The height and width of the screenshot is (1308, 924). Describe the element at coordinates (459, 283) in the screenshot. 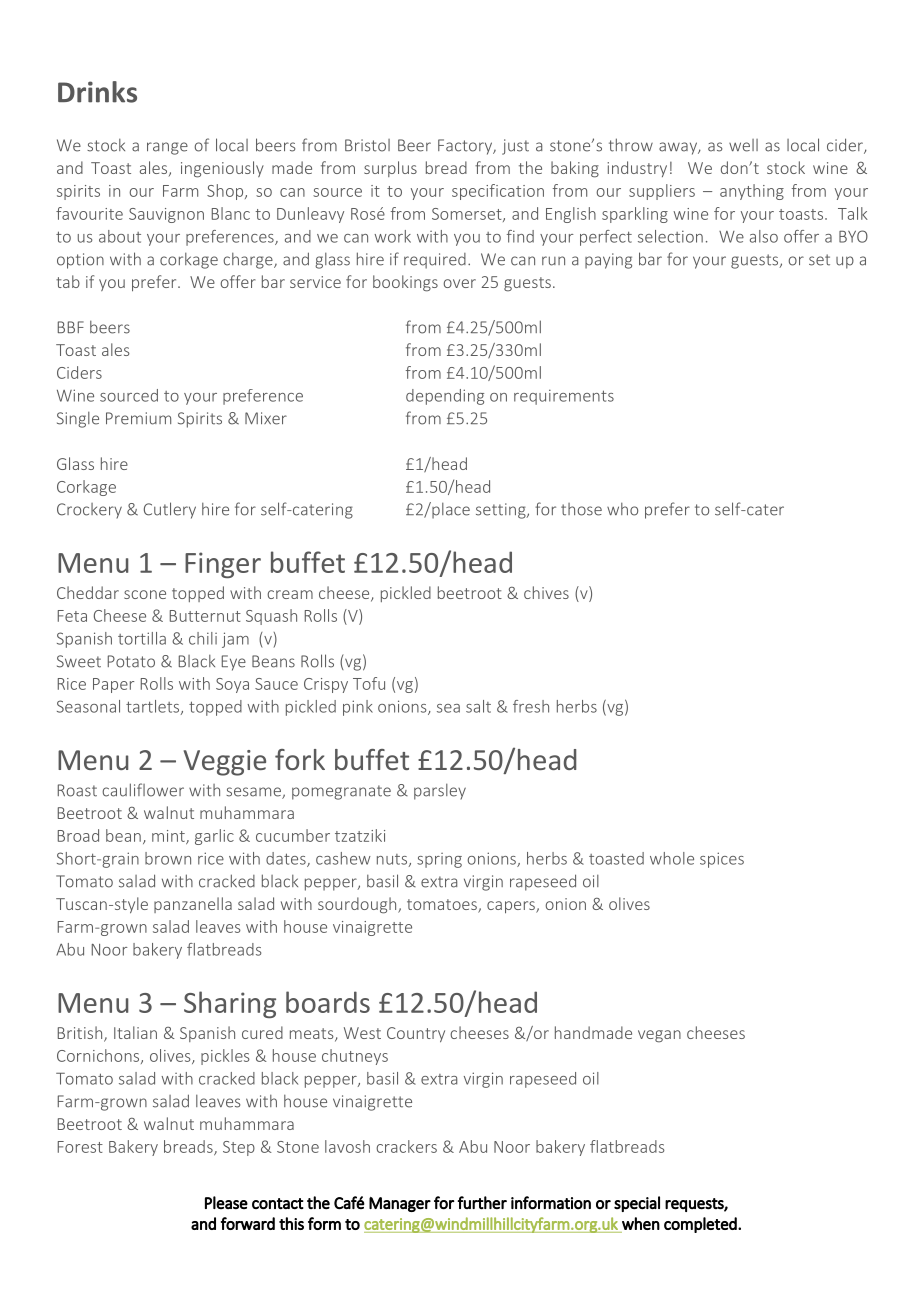

I see `over` at that location.
